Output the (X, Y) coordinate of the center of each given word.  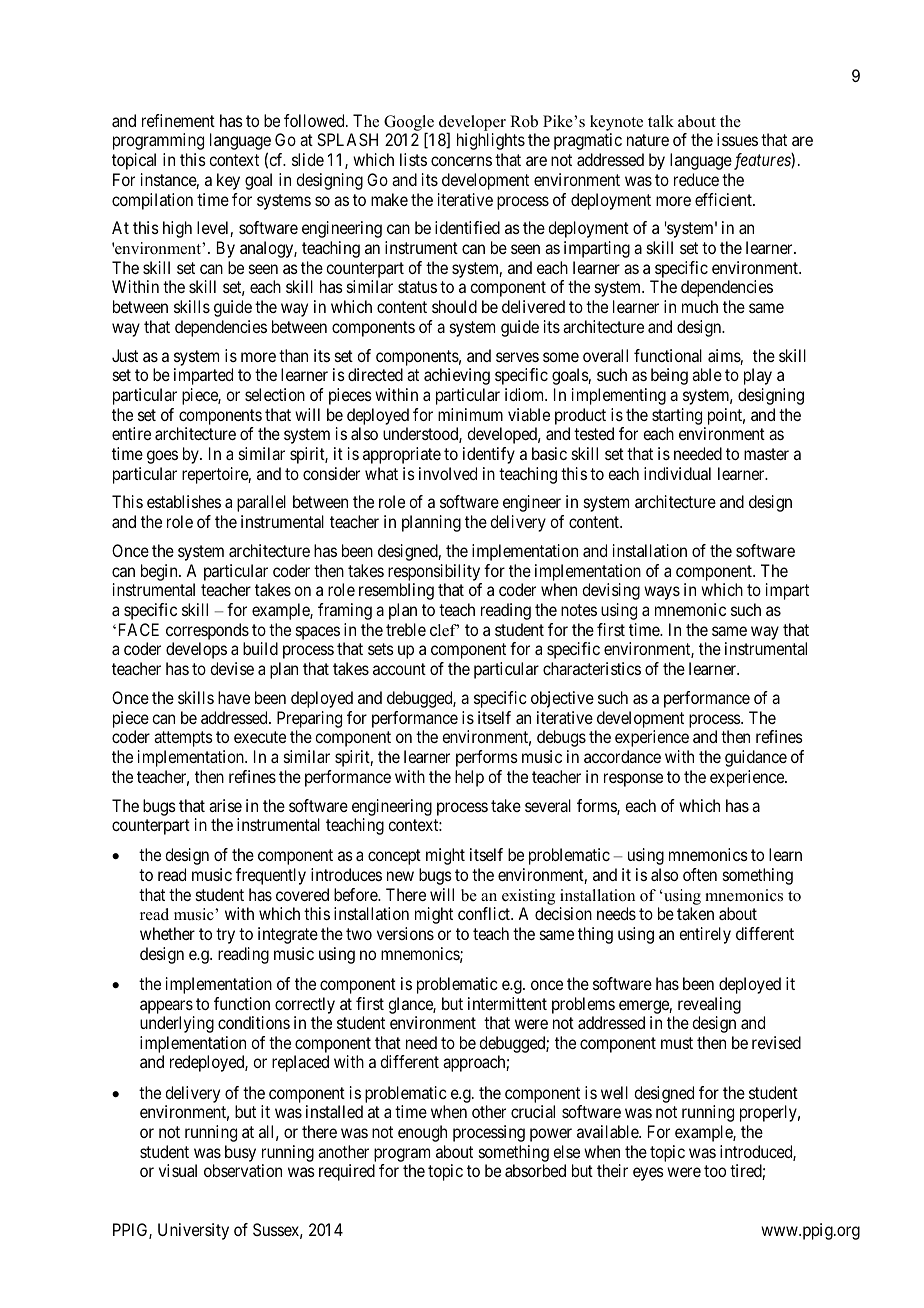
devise (232, 668)
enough (422, 1133)
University (193, 1231)
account (399, 669)
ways (662, 593)
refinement (178, 120)
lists (413, 159)
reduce (696, 179)
